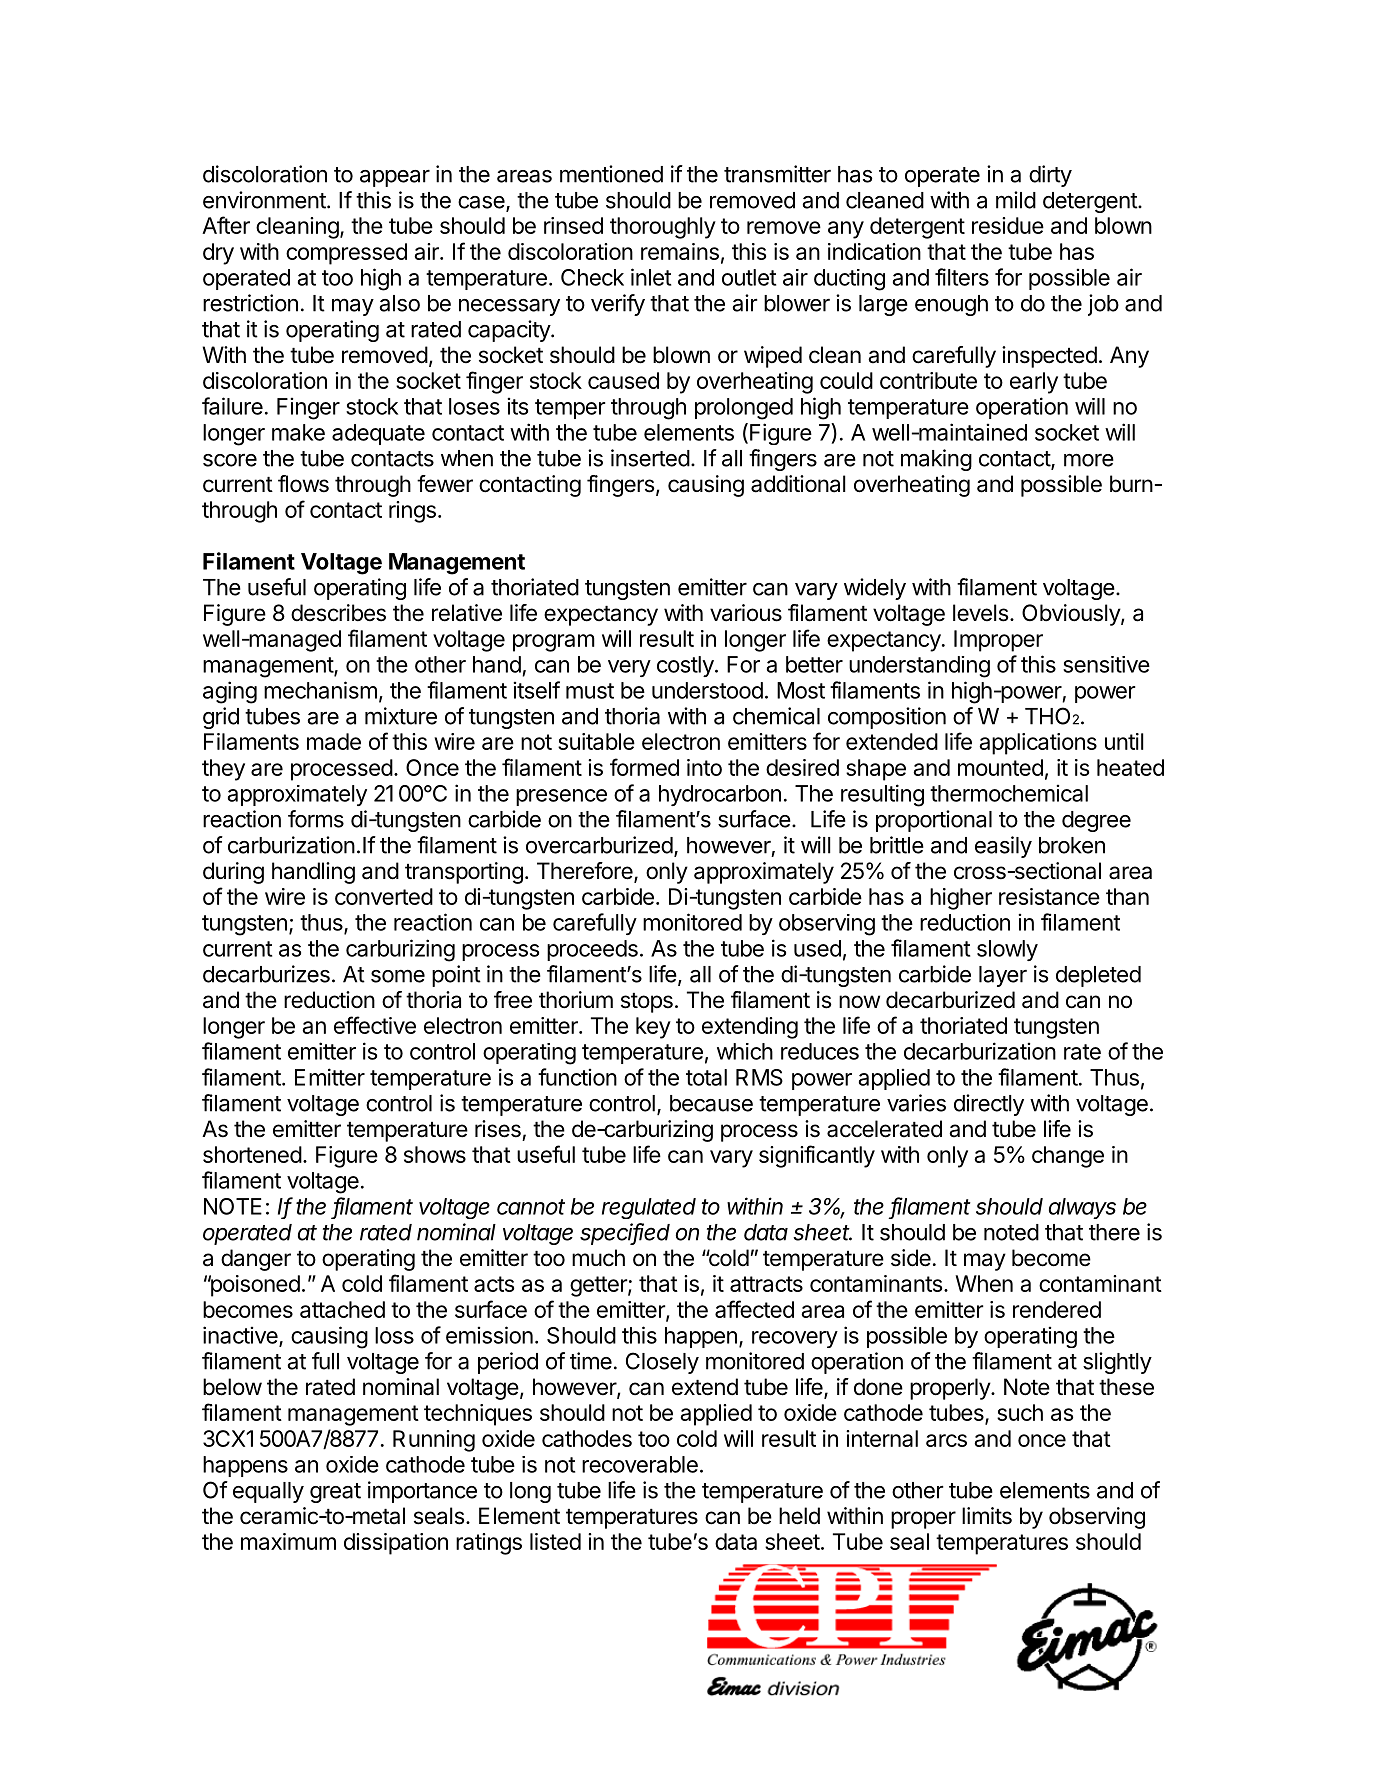 The image size is (1373, 1777). Describe the element at coordinates (644, 767) in the page. I see `formed` at that location.
